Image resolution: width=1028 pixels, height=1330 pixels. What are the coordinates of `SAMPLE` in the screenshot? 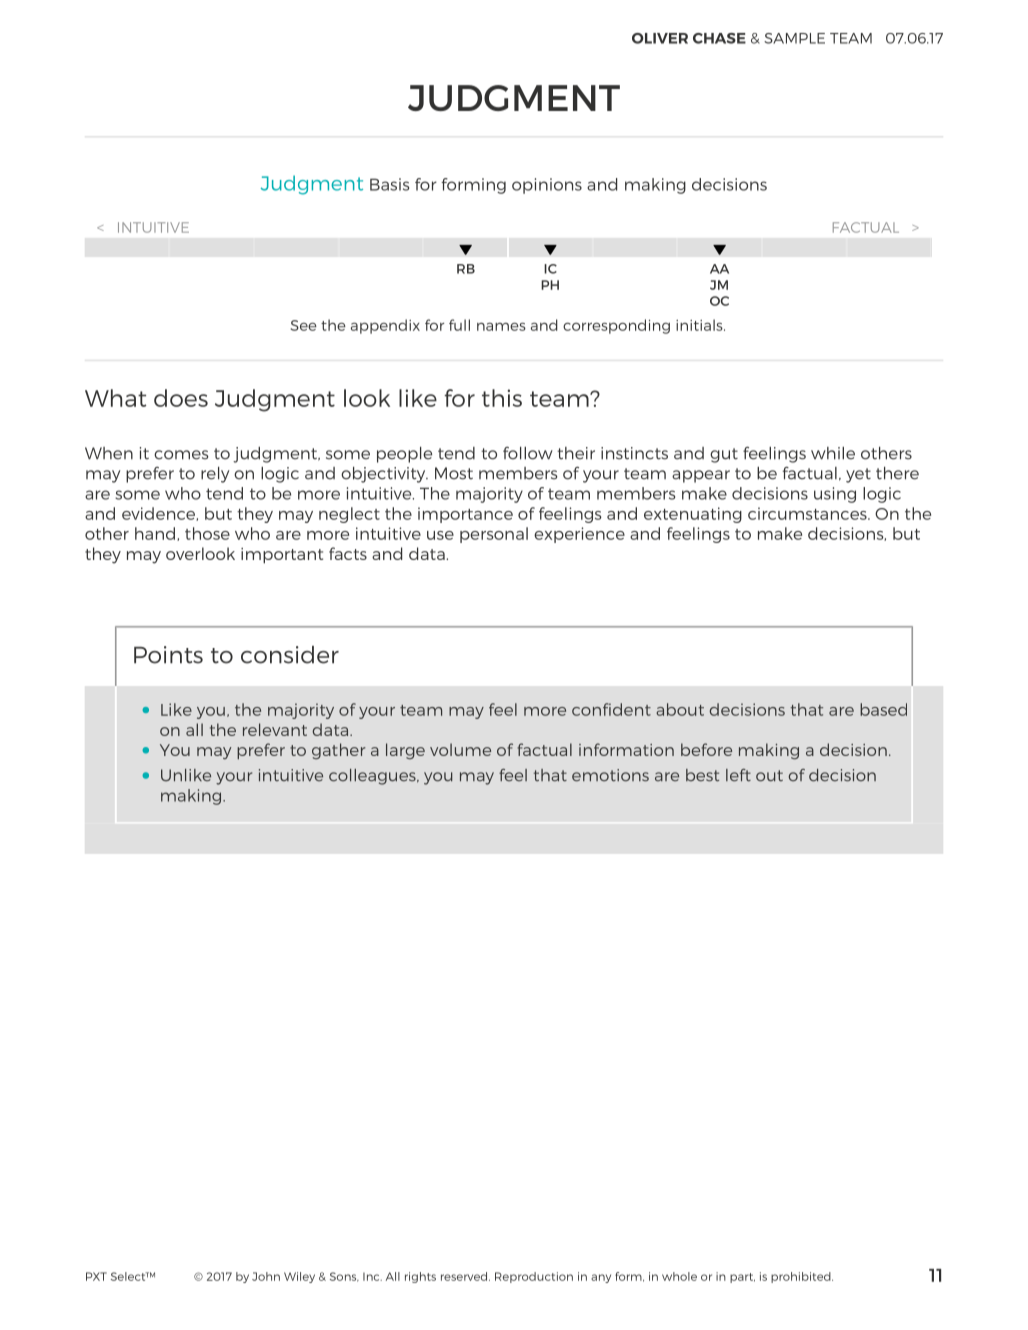 It's located at (794, 38).
